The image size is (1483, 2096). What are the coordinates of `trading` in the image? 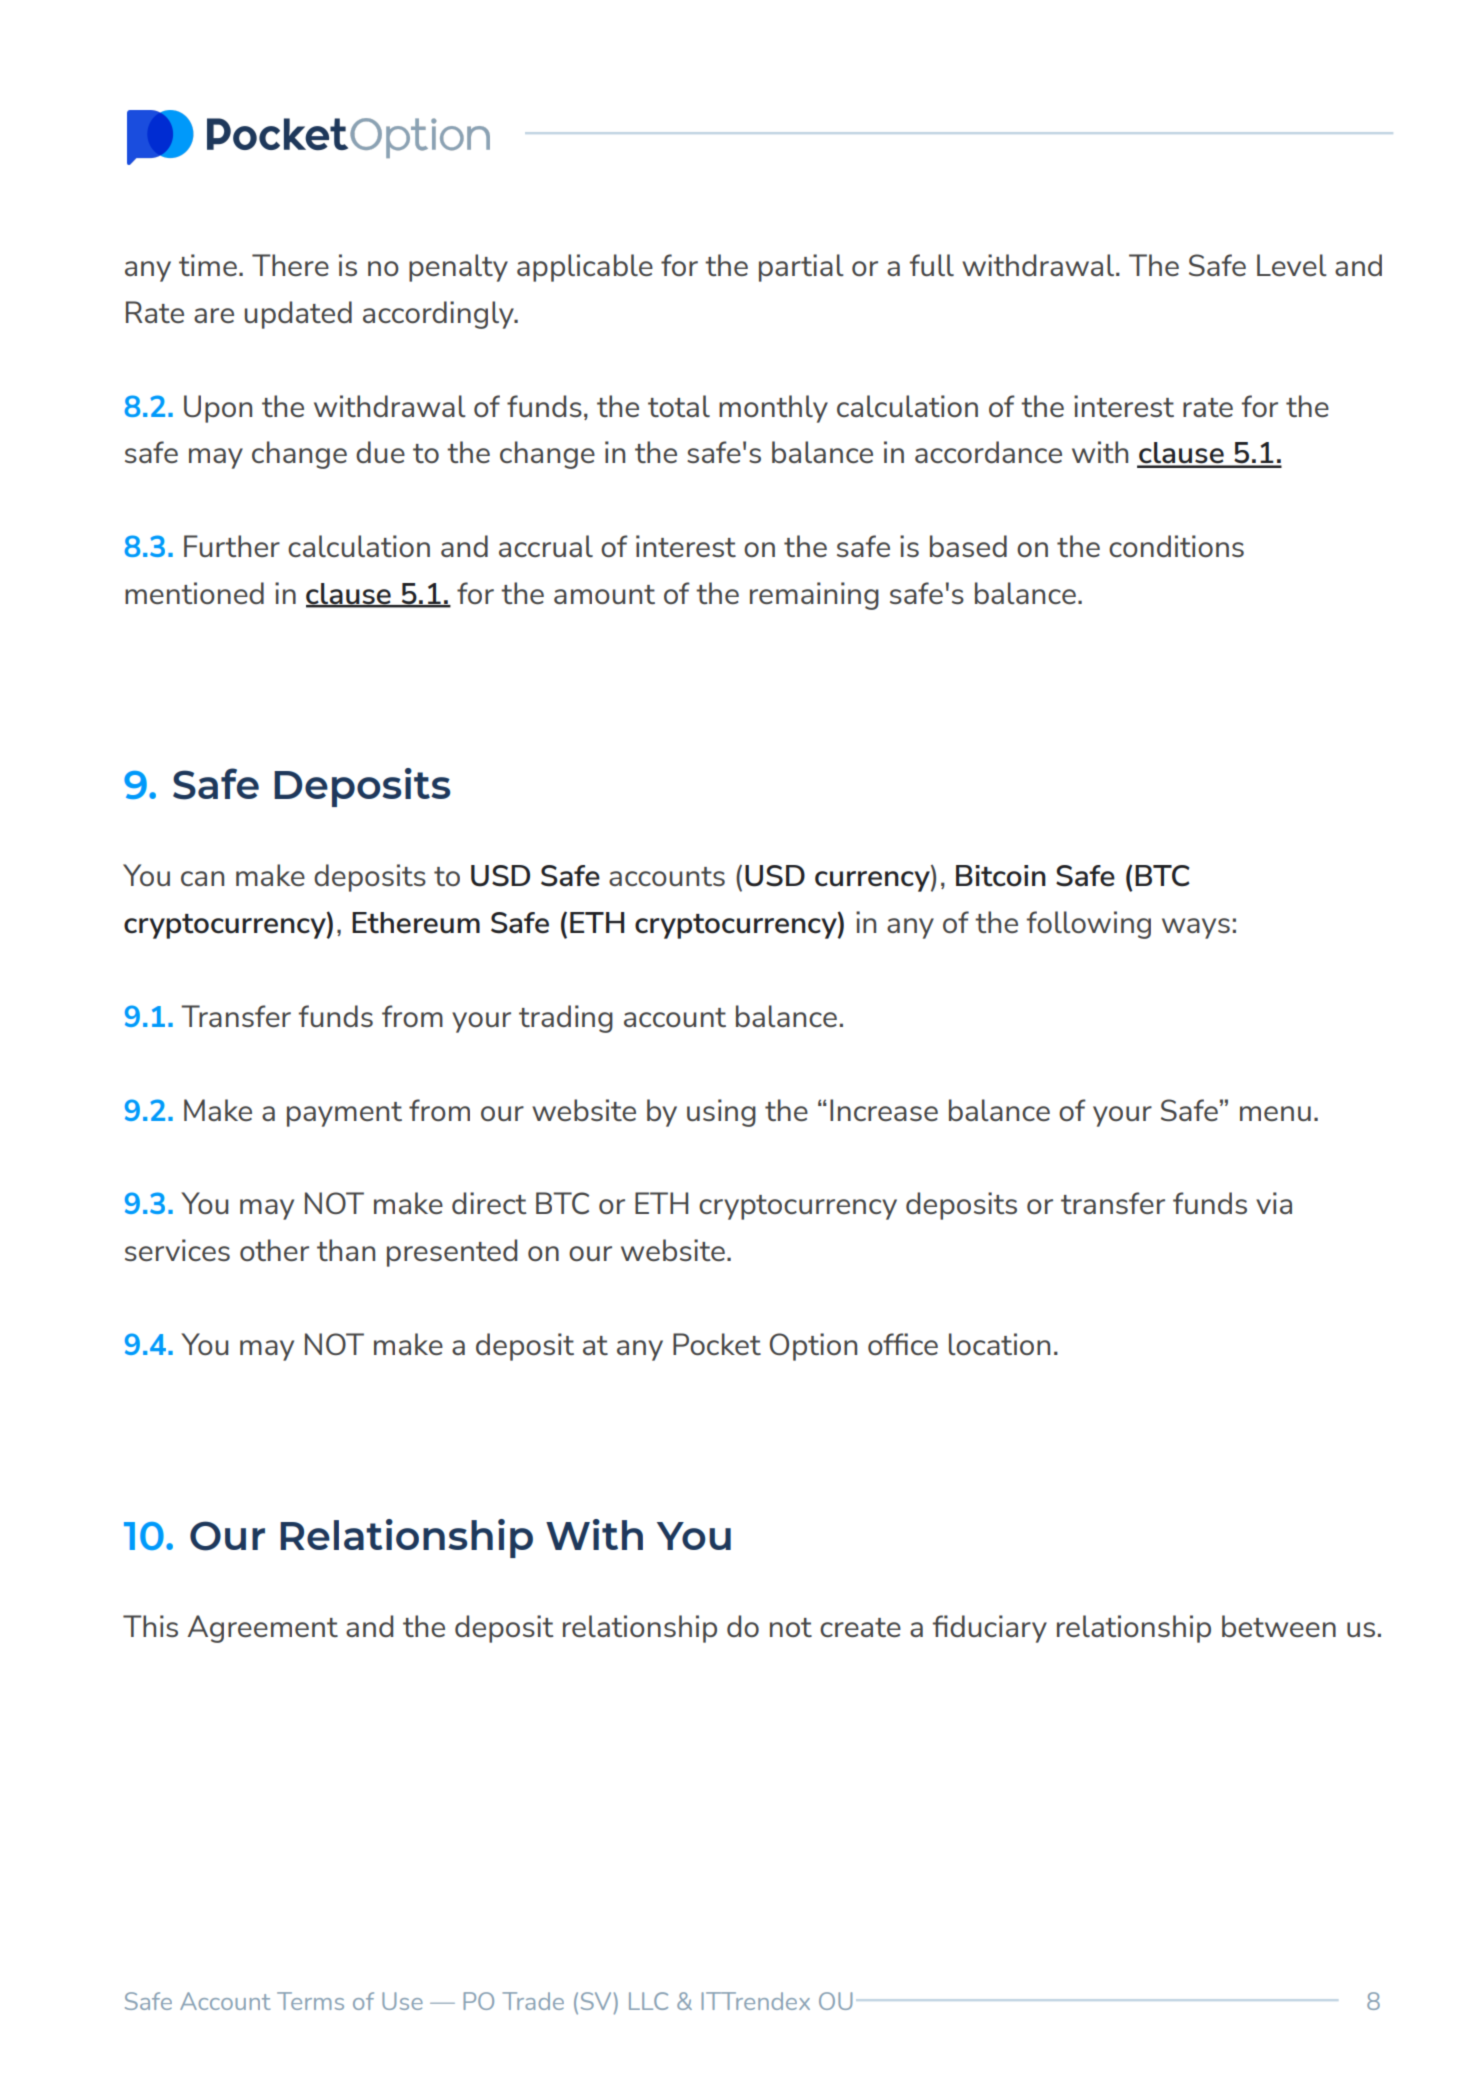 It's located at (566, 1019).
